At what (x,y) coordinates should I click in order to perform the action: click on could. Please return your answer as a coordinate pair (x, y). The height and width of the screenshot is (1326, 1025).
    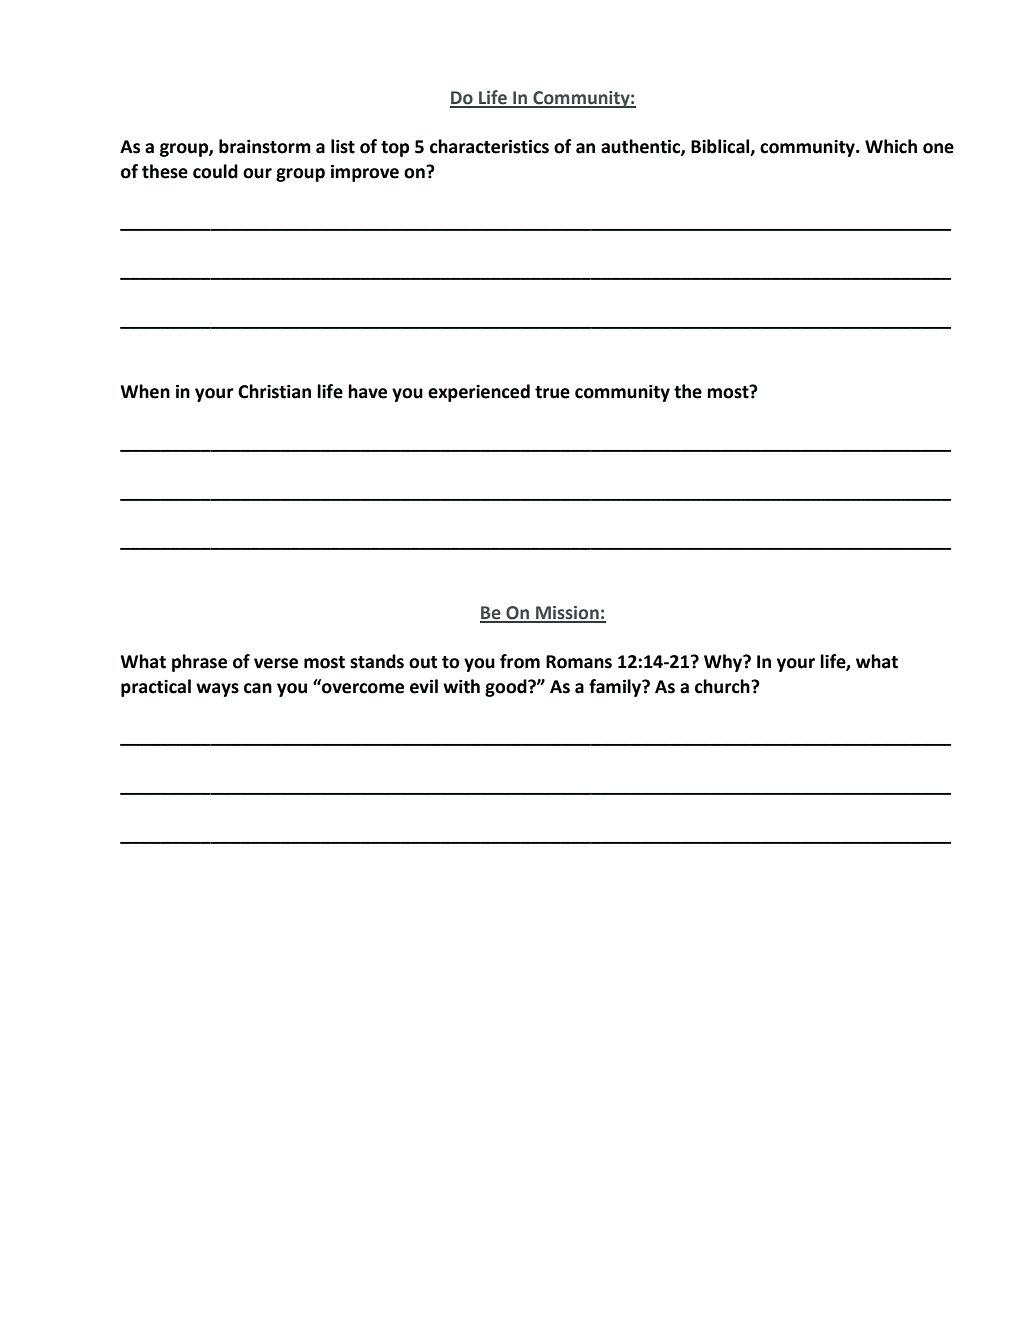
    Looking at the image, I should click on (215, 171).
